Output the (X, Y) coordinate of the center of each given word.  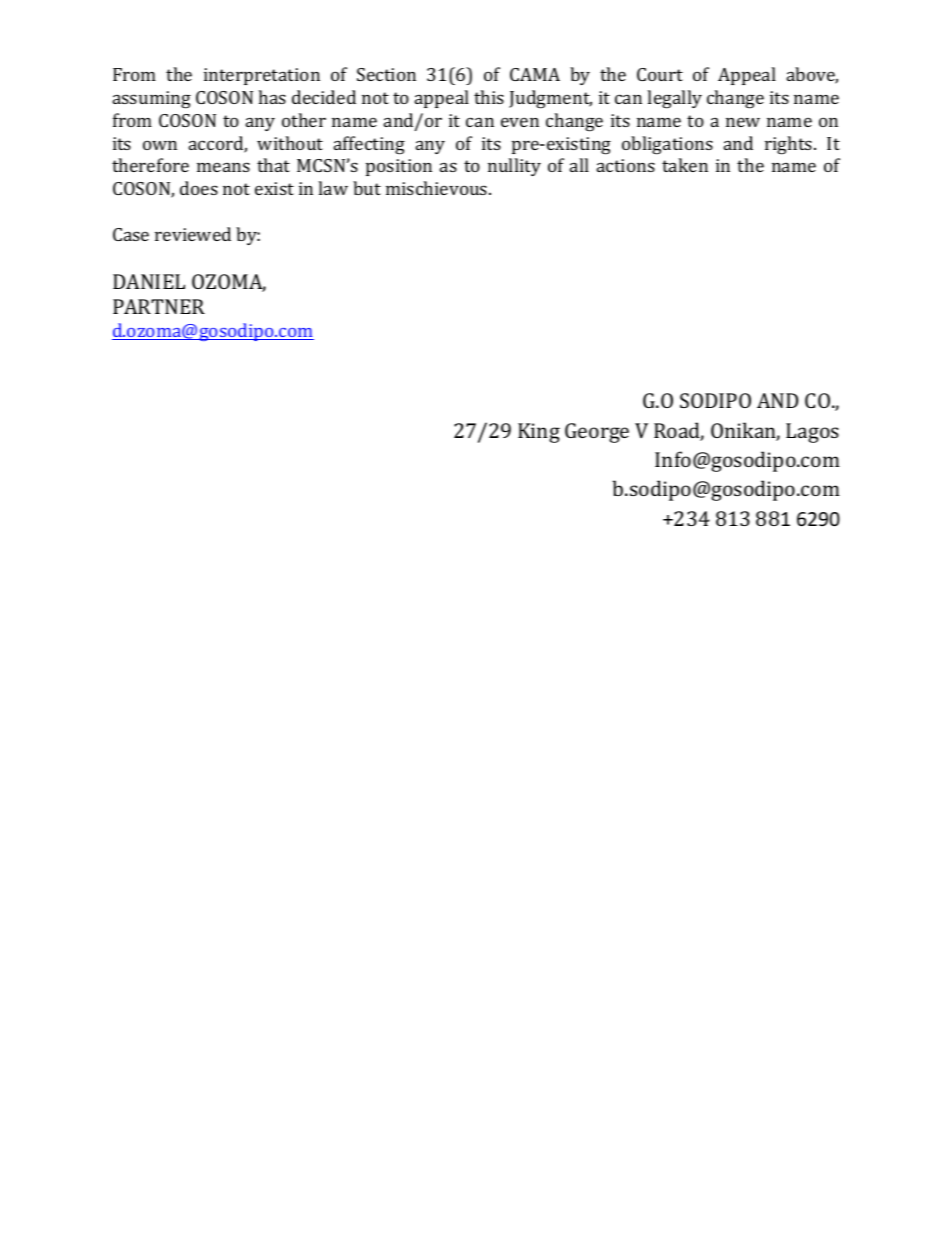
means (223, 167)
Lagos (812, 433)
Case (131, 234)
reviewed (193, 234)
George (597, 433)
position (399, 167)
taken (685, 165)
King (539, 433)
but (367, 188)
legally (674, 99)
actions (626, 165)
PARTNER (159, 306)
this (489, 97)
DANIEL (149, 281)
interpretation (262, 76)
